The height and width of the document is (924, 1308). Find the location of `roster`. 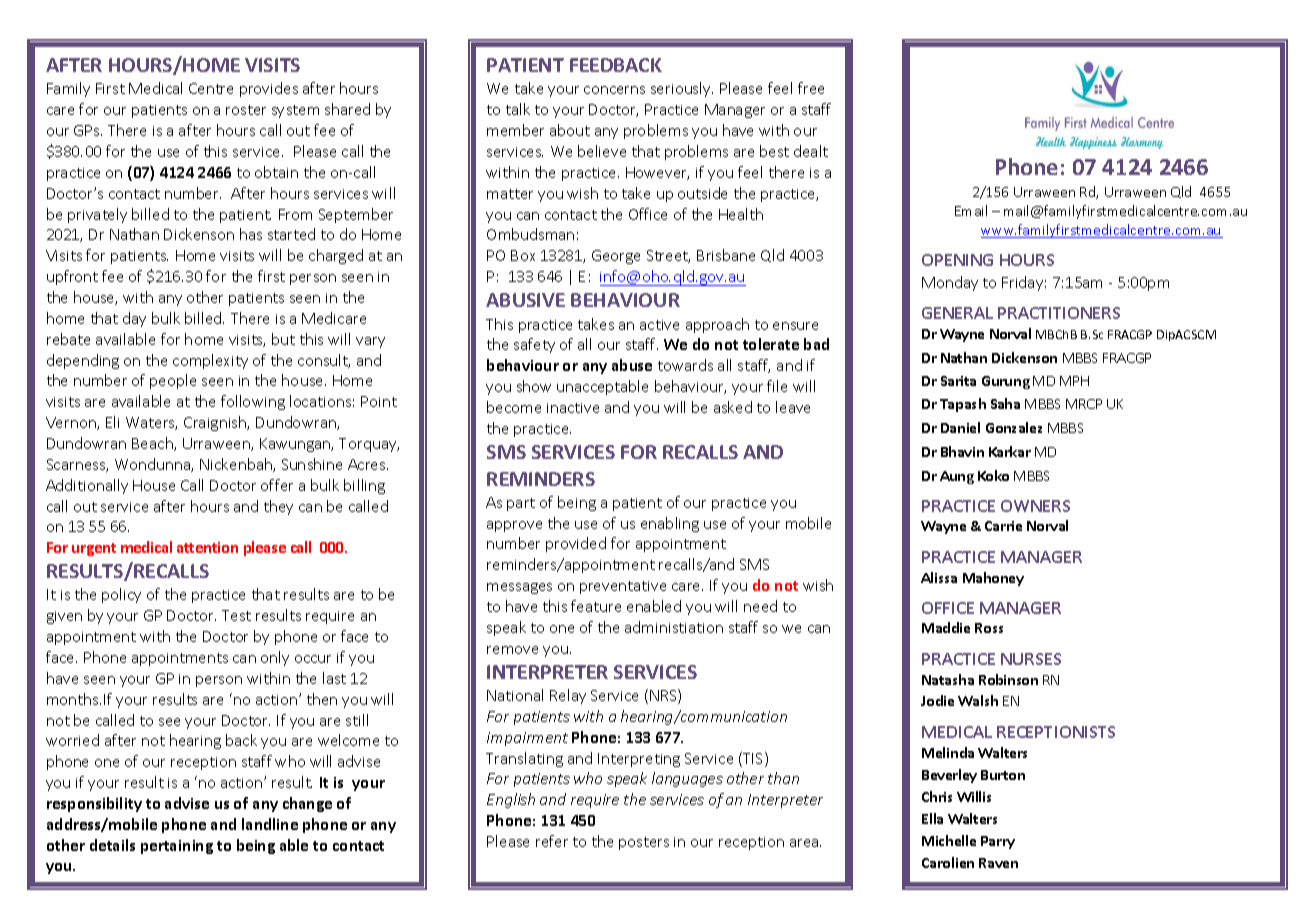

roster is located at coordinates (246, 110).
